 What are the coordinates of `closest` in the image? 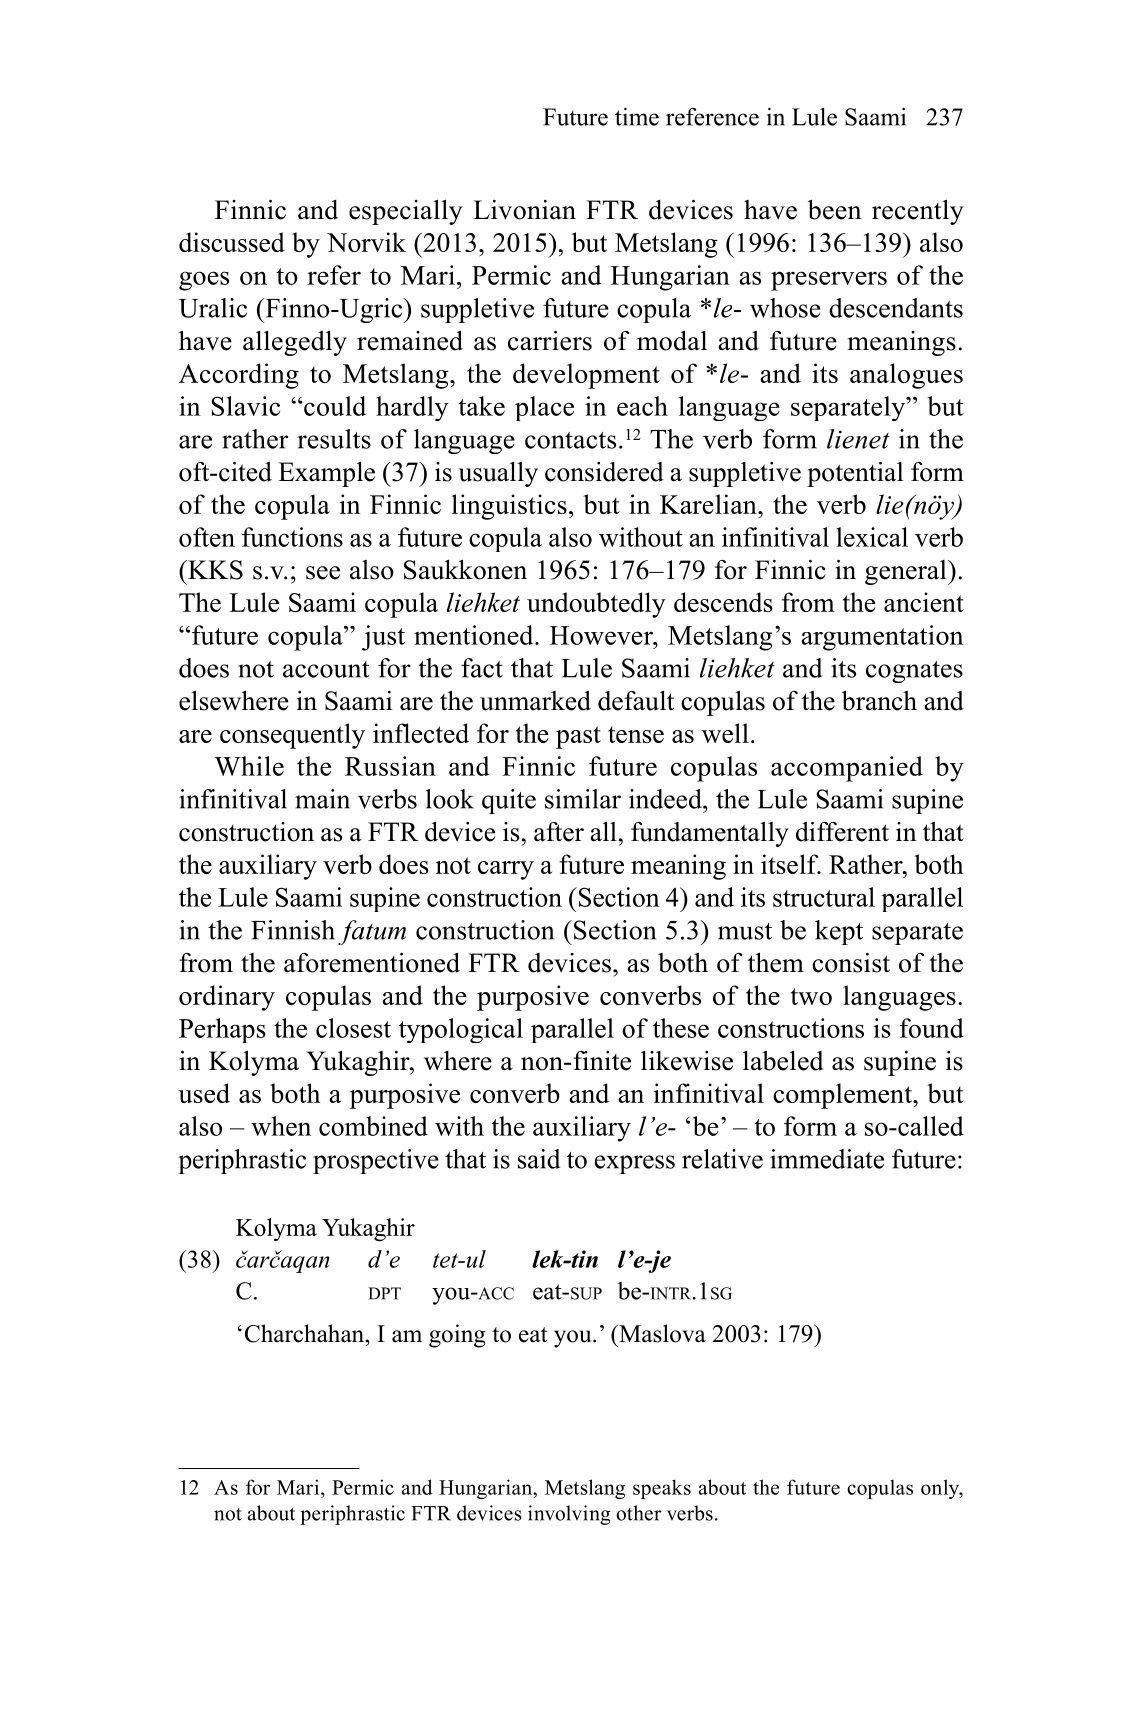 It's located at (353, 1028).
